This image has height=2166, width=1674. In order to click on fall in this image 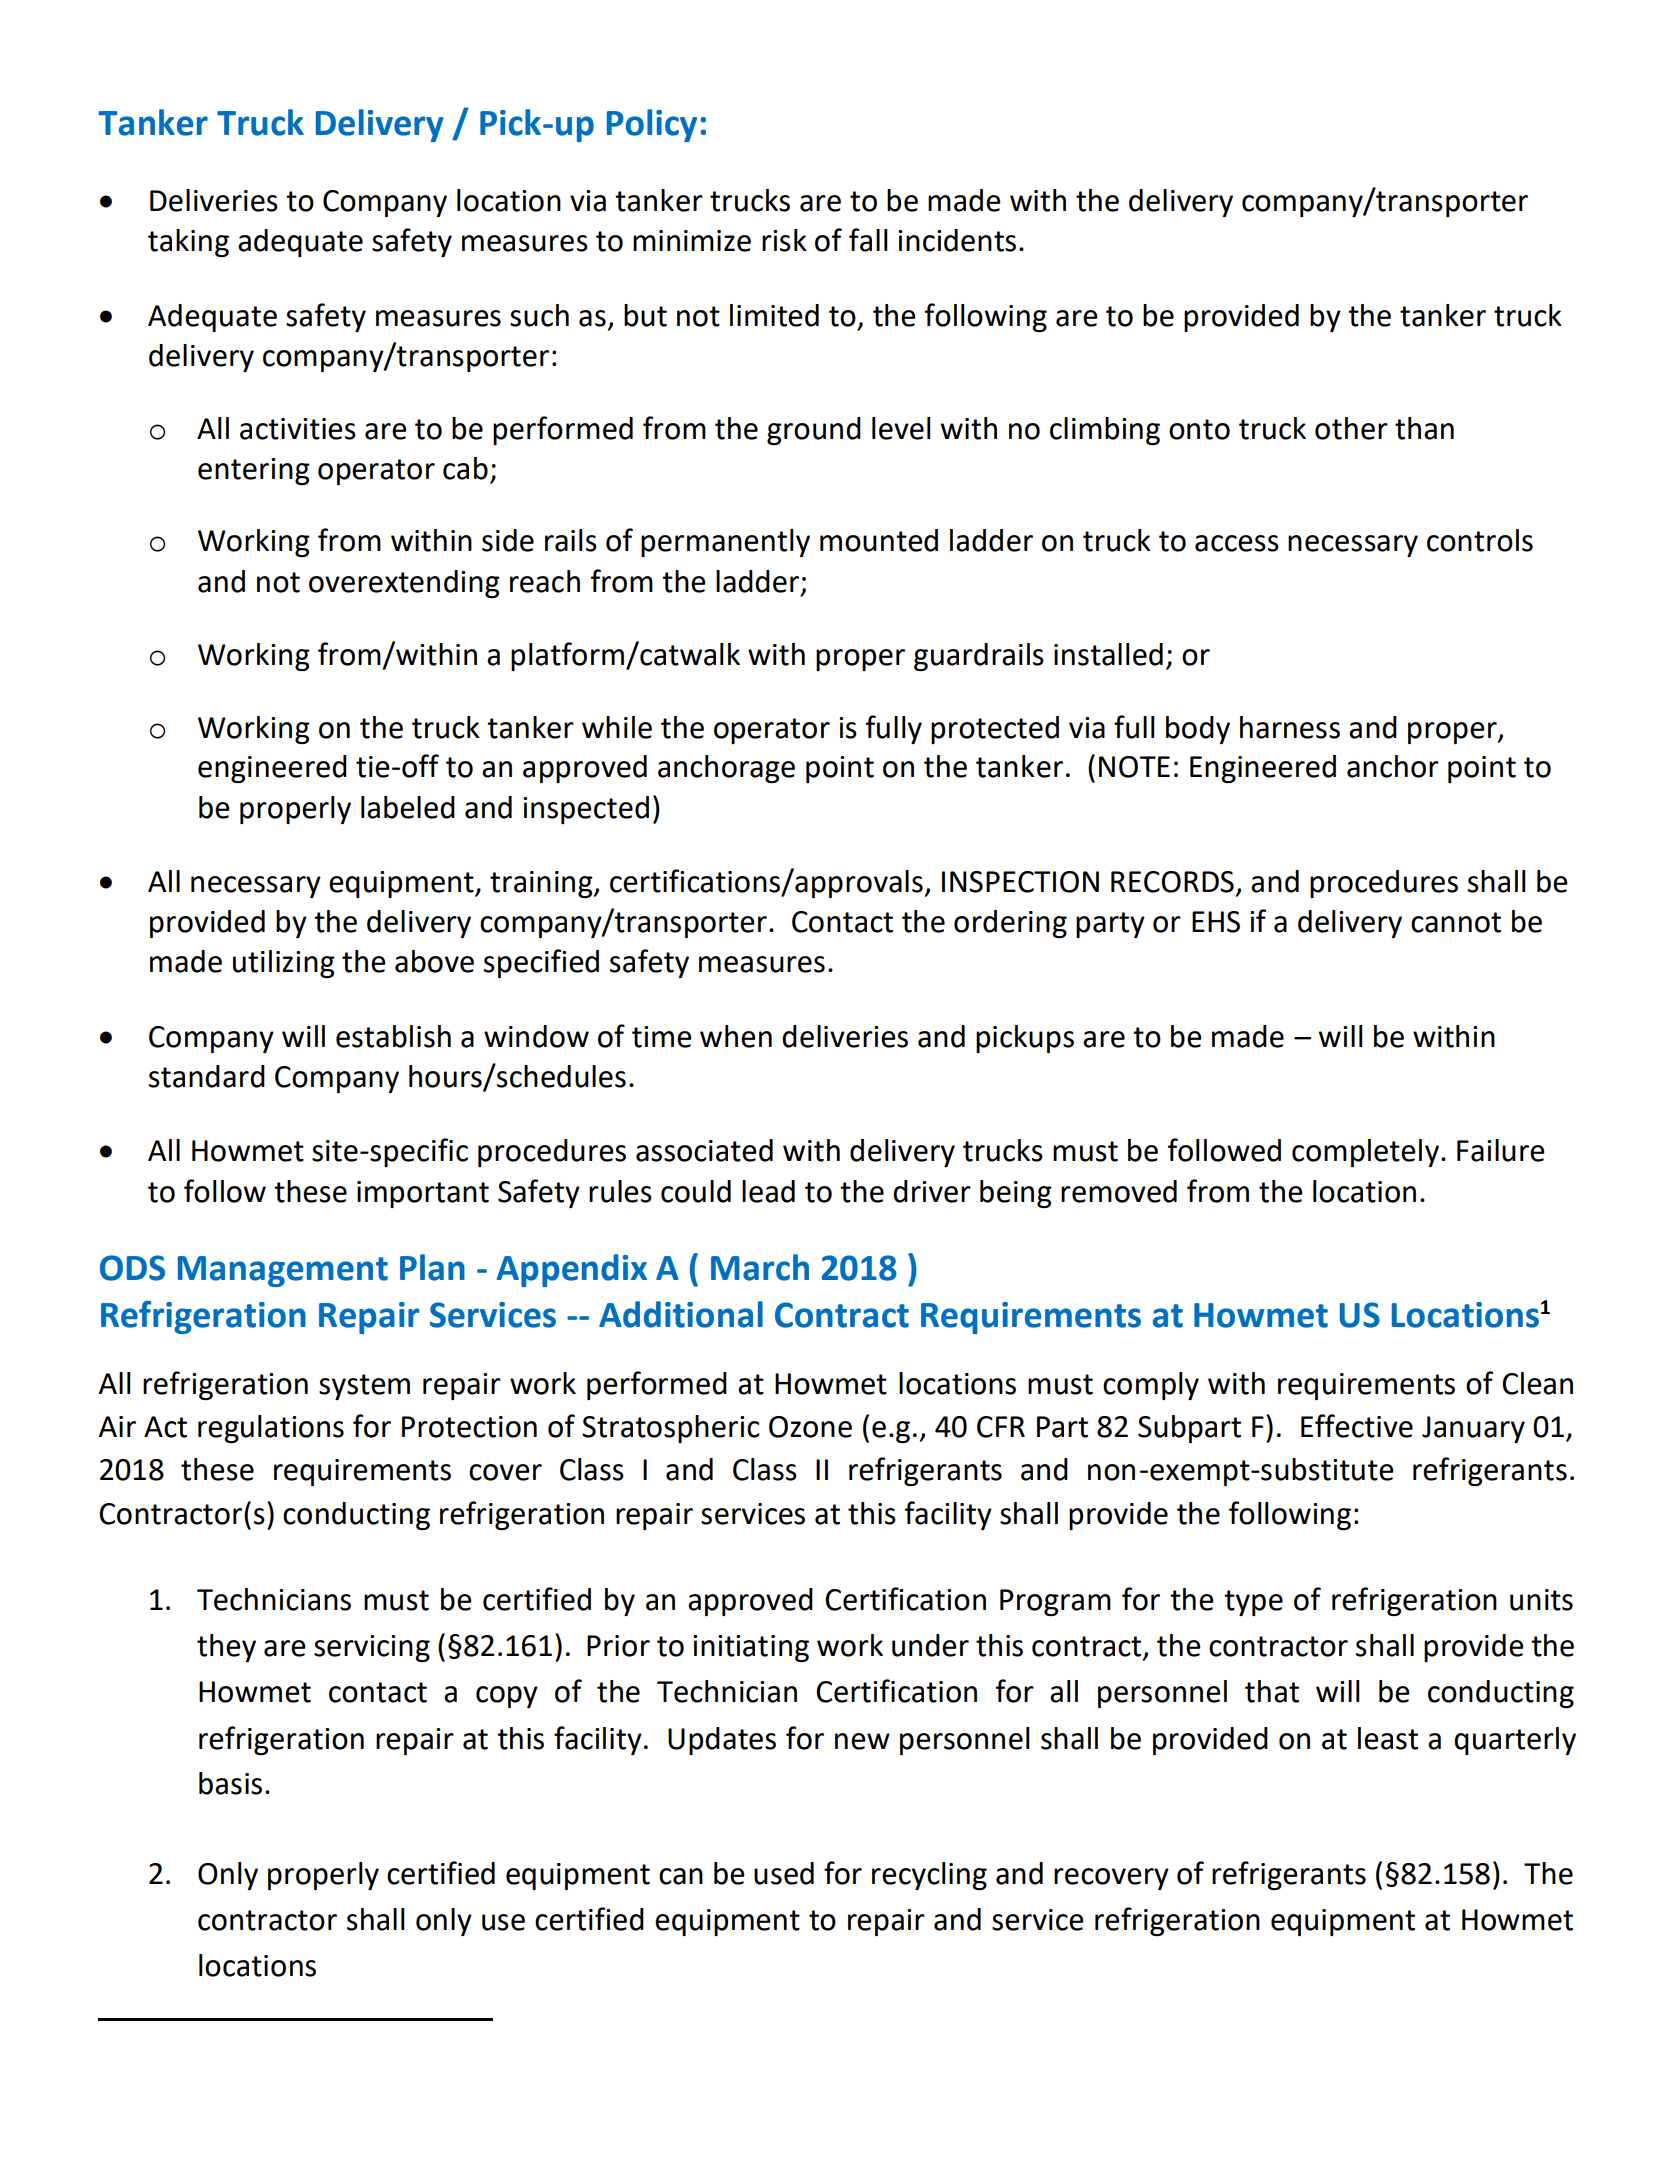, I will do `click(868, 240)`.
